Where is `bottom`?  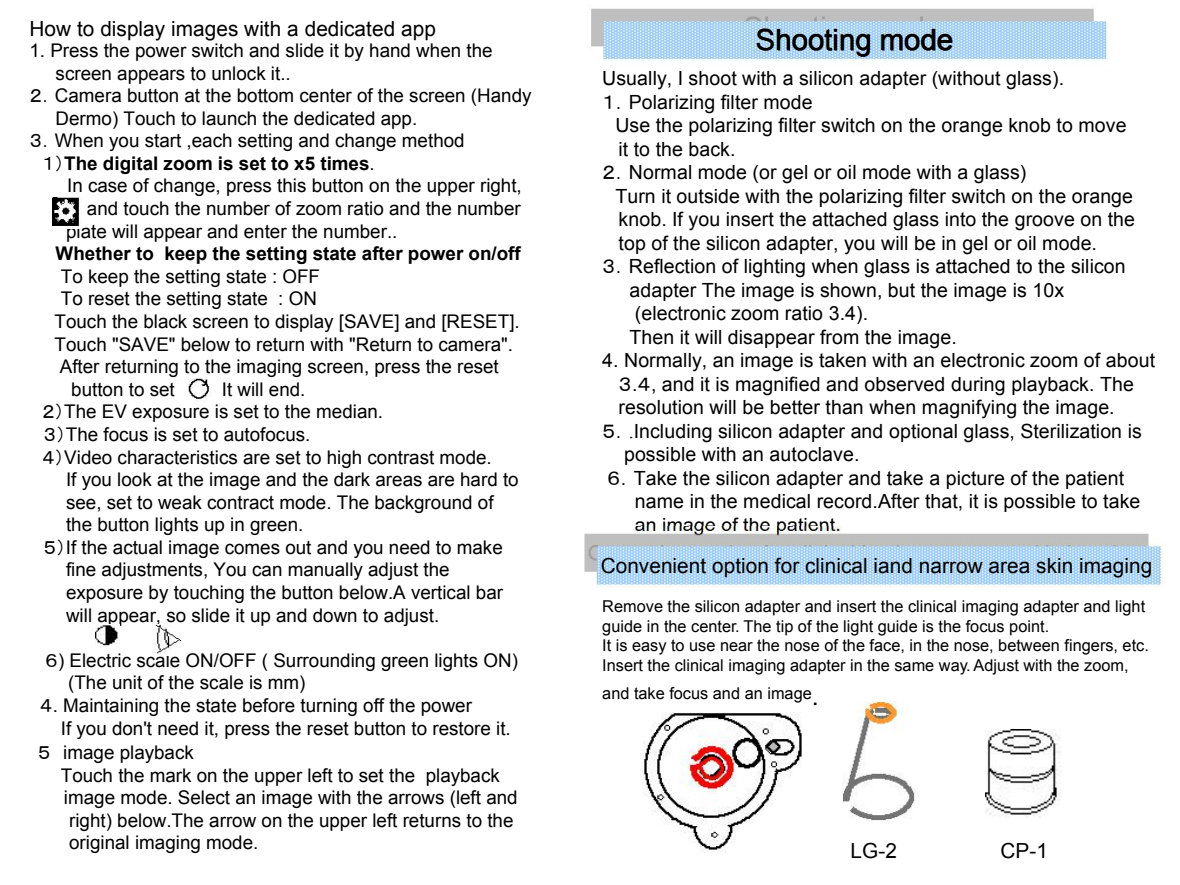
bottom is located at coordinates (265, 95).
